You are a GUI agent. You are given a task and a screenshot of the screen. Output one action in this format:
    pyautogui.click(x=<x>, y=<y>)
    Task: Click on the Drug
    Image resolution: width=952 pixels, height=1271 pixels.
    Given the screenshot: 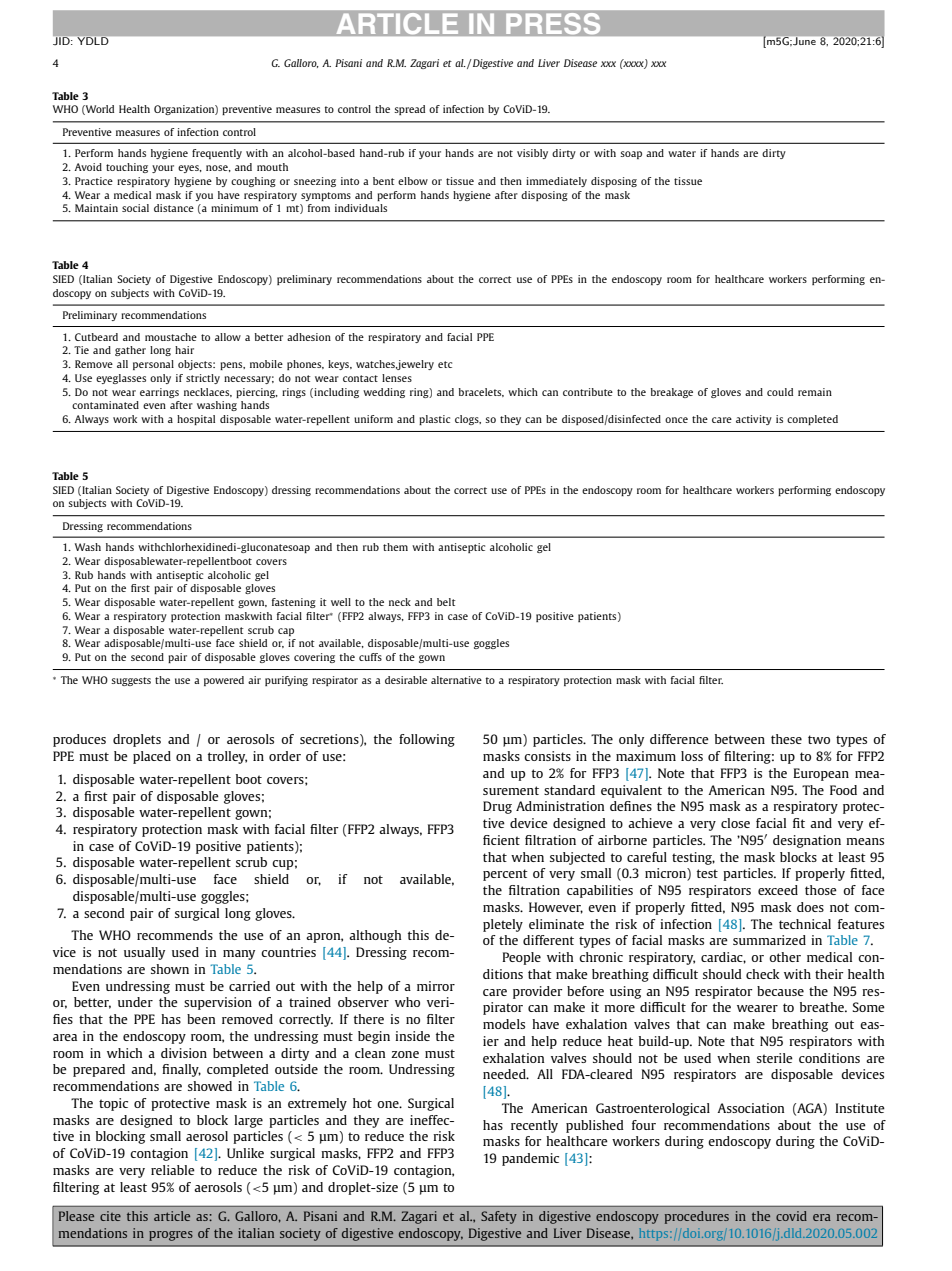 What is the action you would take?
    pyautogui.click(x=497, y=807)
